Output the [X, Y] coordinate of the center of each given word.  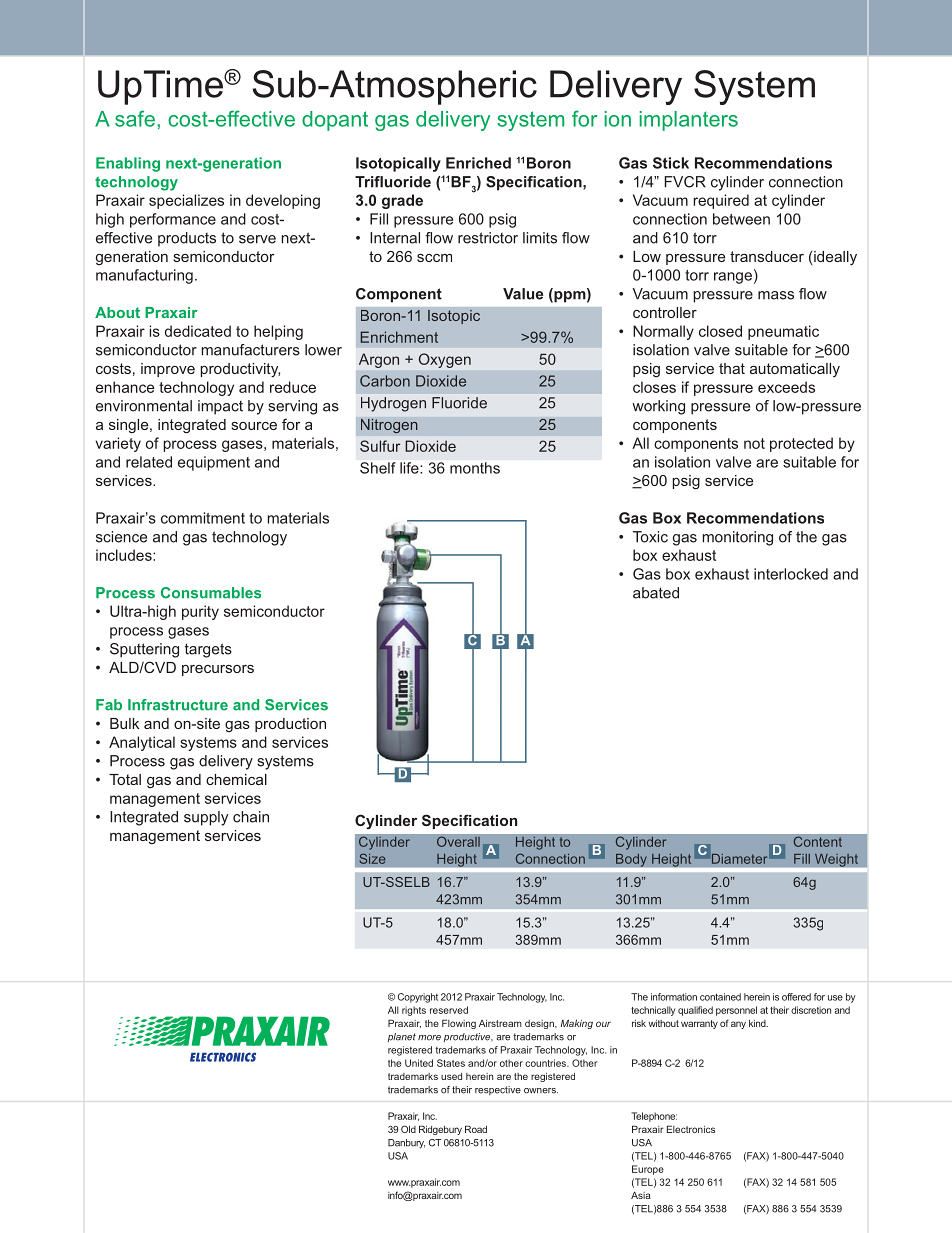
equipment [214, 463]
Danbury [406, 1144]
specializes [186, 201]
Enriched [478, 163]
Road [476, 1129]
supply [206, 818]
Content [817, 841]
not [754, 443]
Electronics [691, 1129]
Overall [458, 841]
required [721, 201]
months [475, 468]
